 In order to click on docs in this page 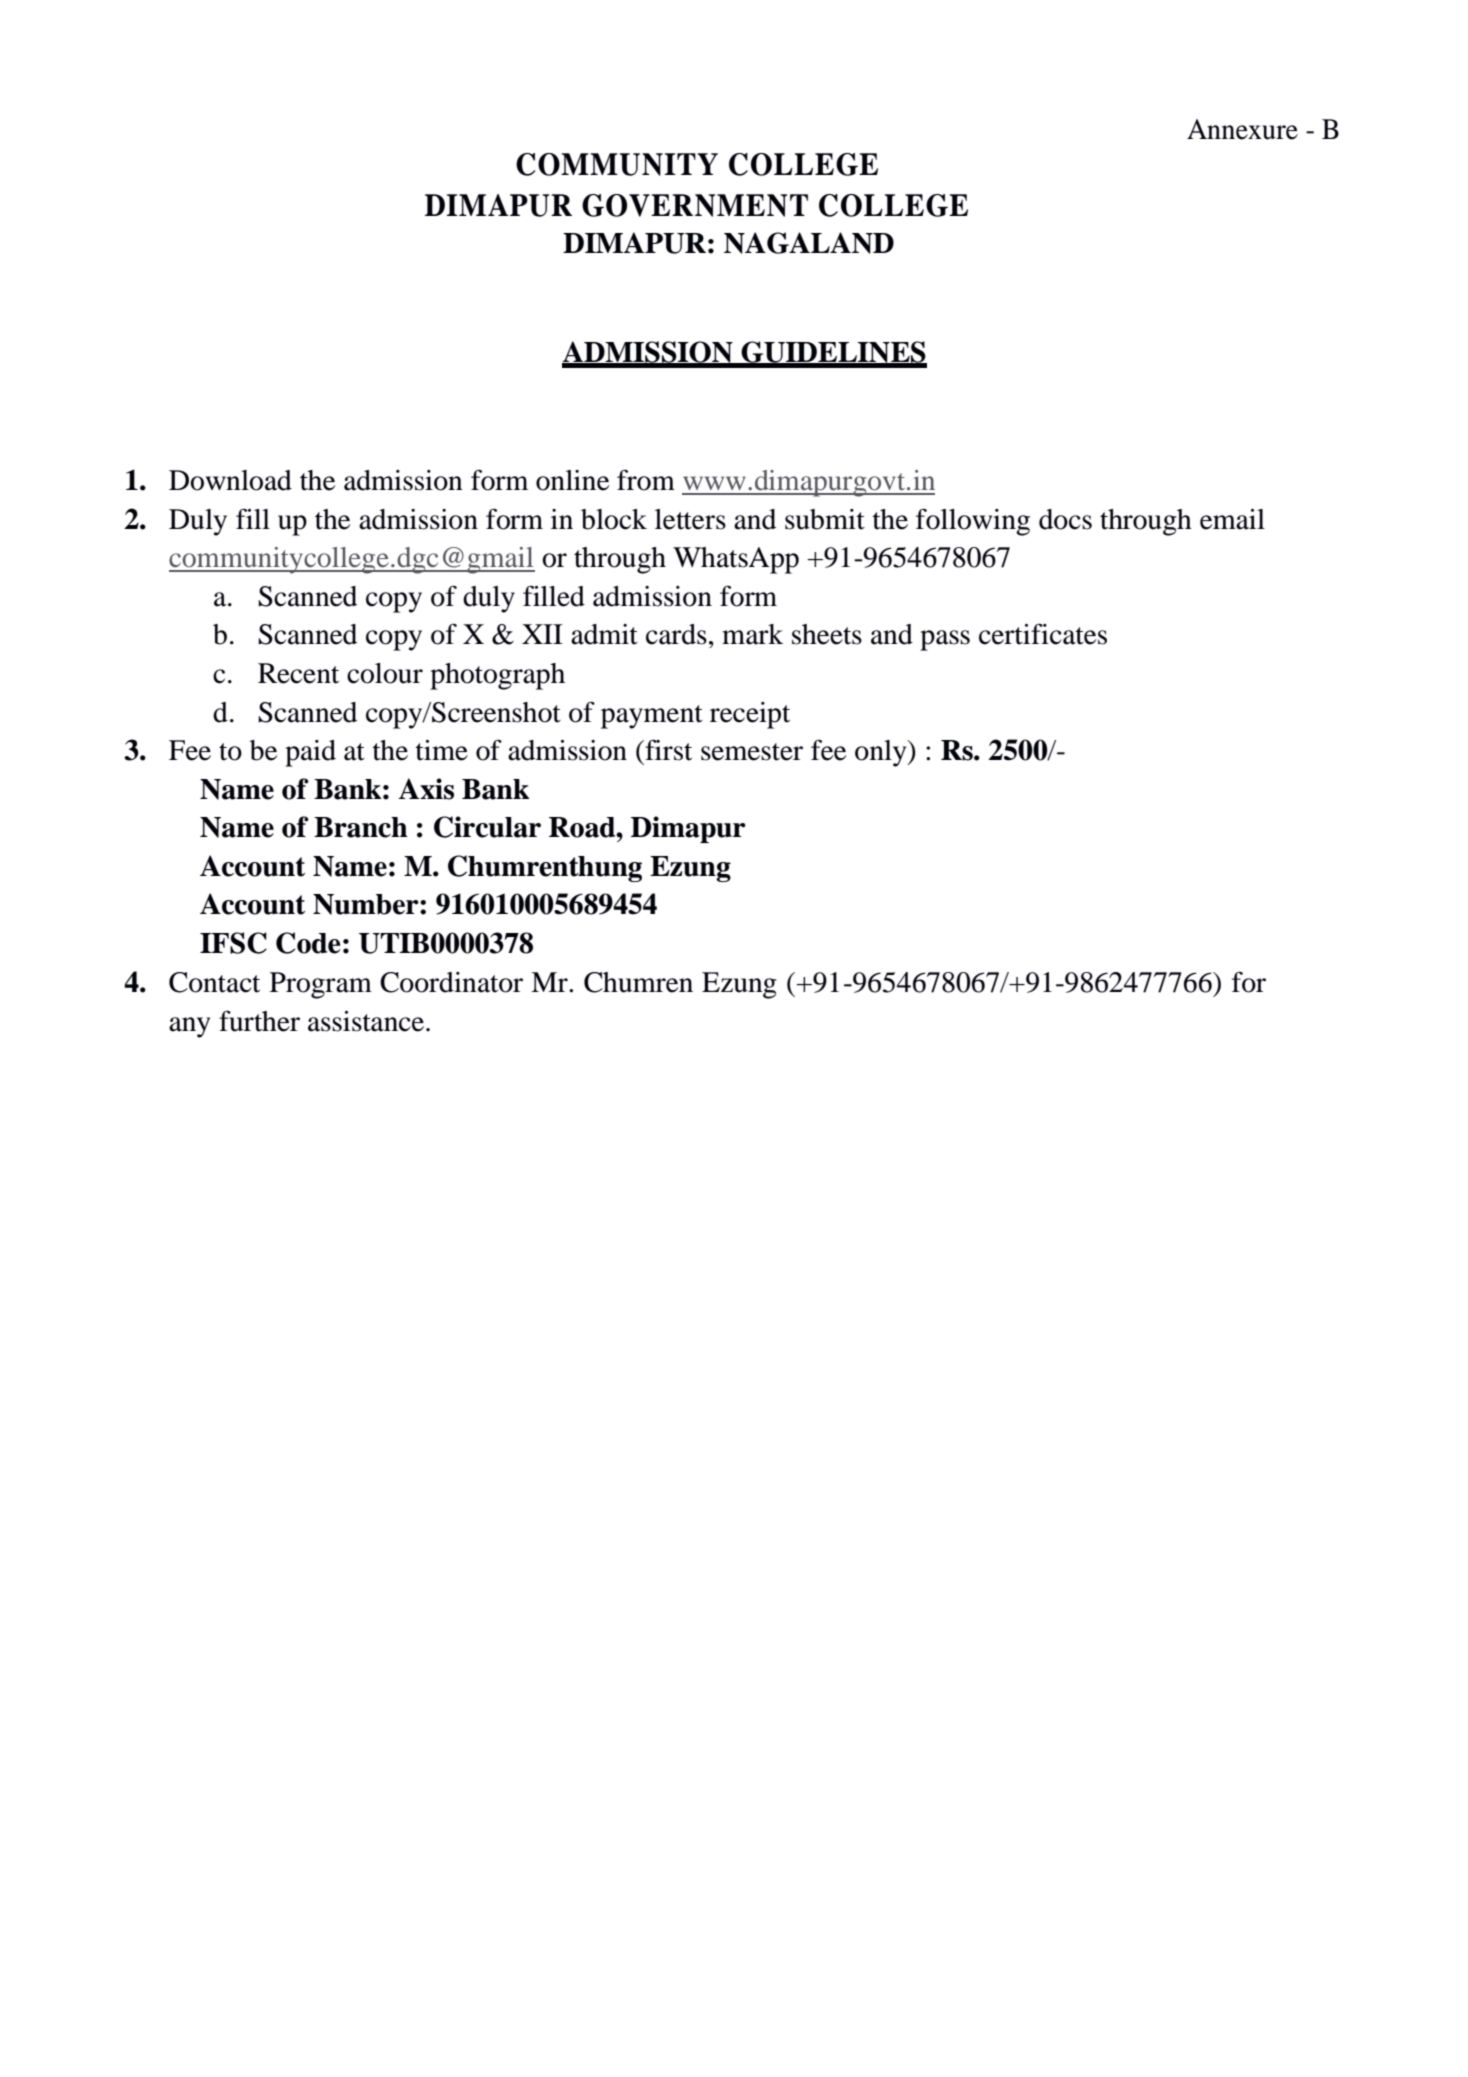, I will do `click(1065, 519)`.
